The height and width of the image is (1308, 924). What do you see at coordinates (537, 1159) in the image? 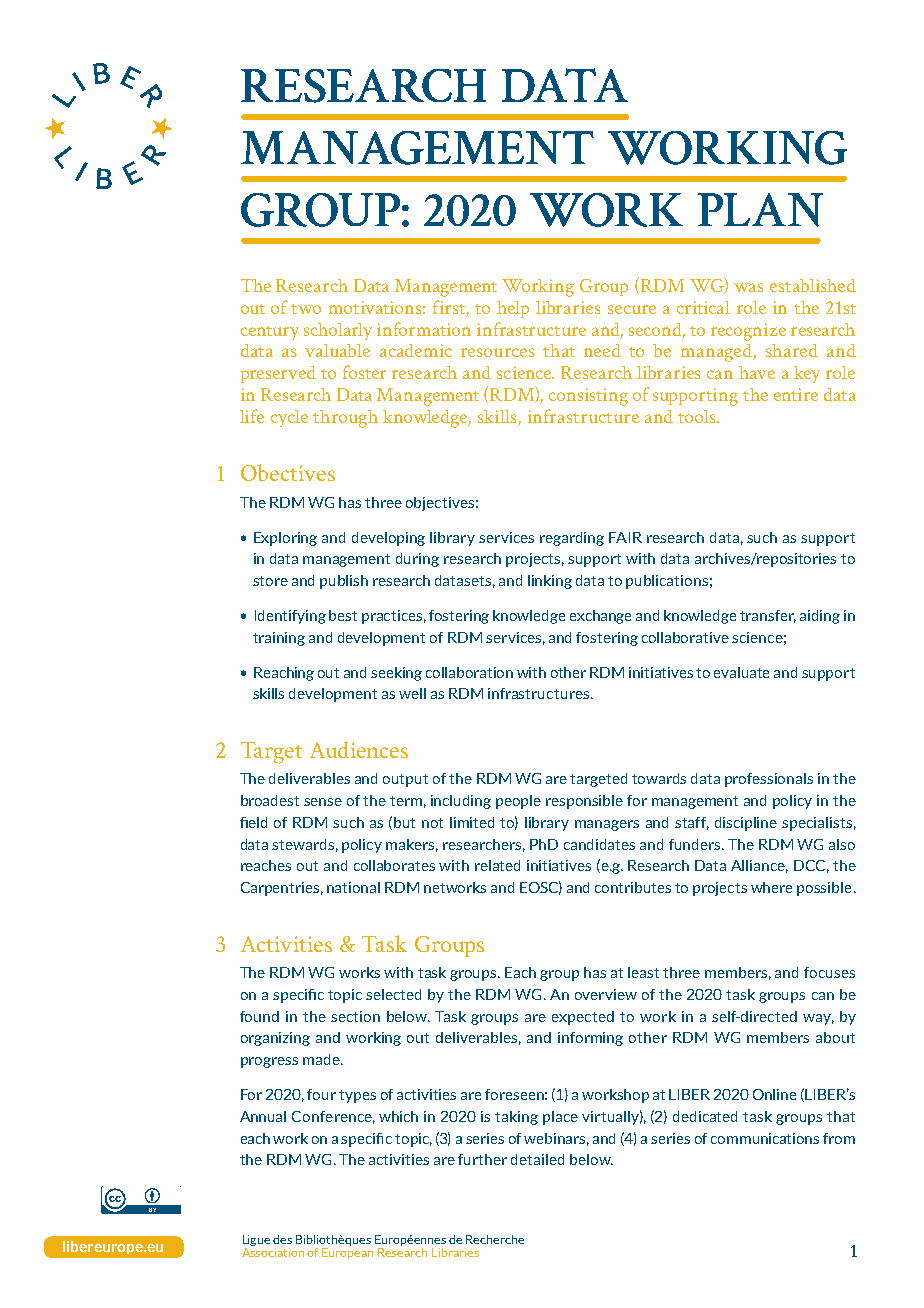
I see `detailed` at bounding box center [537, 1159].
